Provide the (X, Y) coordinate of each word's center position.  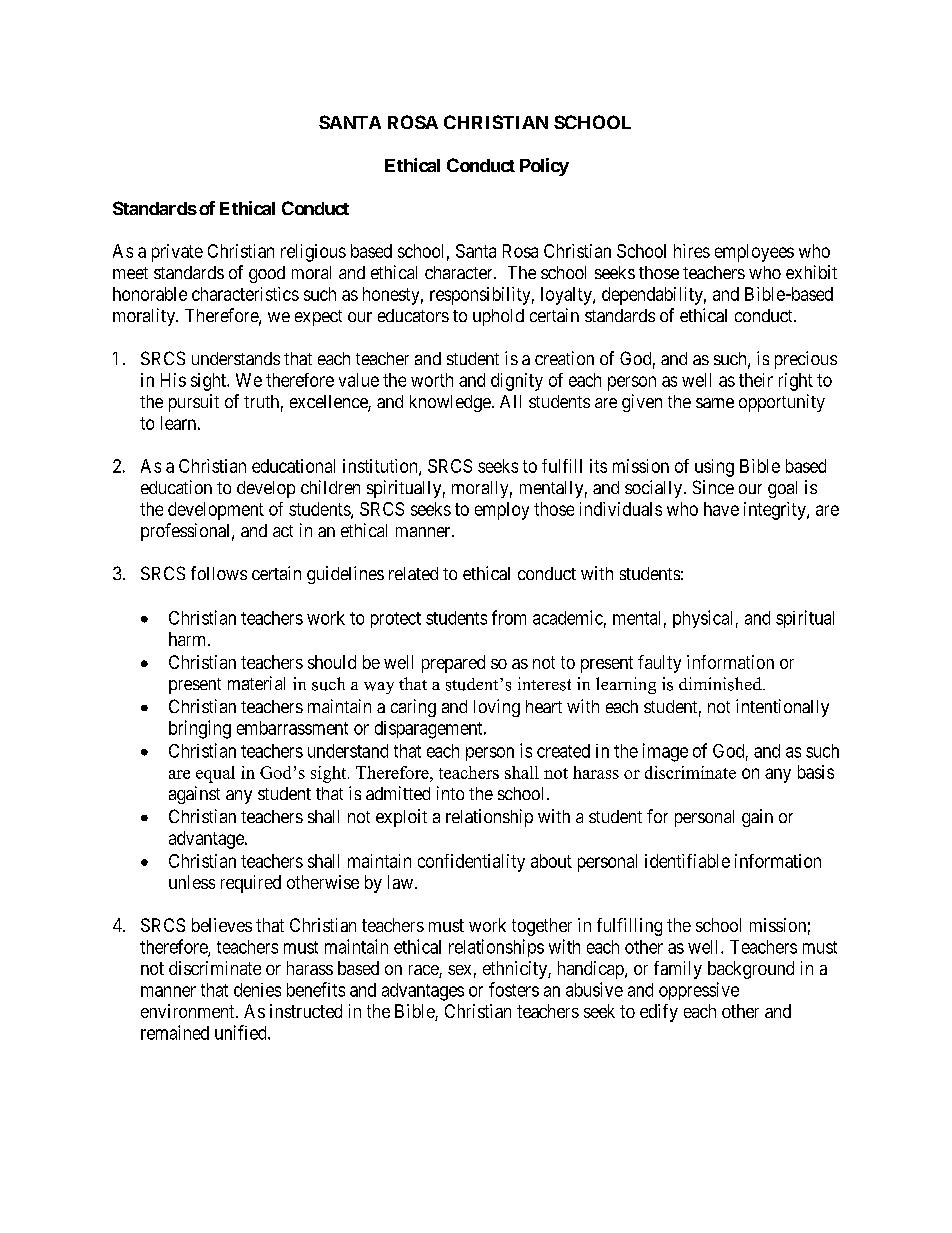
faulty (659, 664)
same (715, 403)
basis (816, 772)
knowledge (450, 403)
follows (219, 573)
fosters (514, 989)
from (509, 617)
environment (189, 1011)
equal (215, 774)
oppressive (699, 991)
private (177, 253)
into (450, 793)
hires (692, 251)
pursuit (194, 403)
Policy (544, 167)
